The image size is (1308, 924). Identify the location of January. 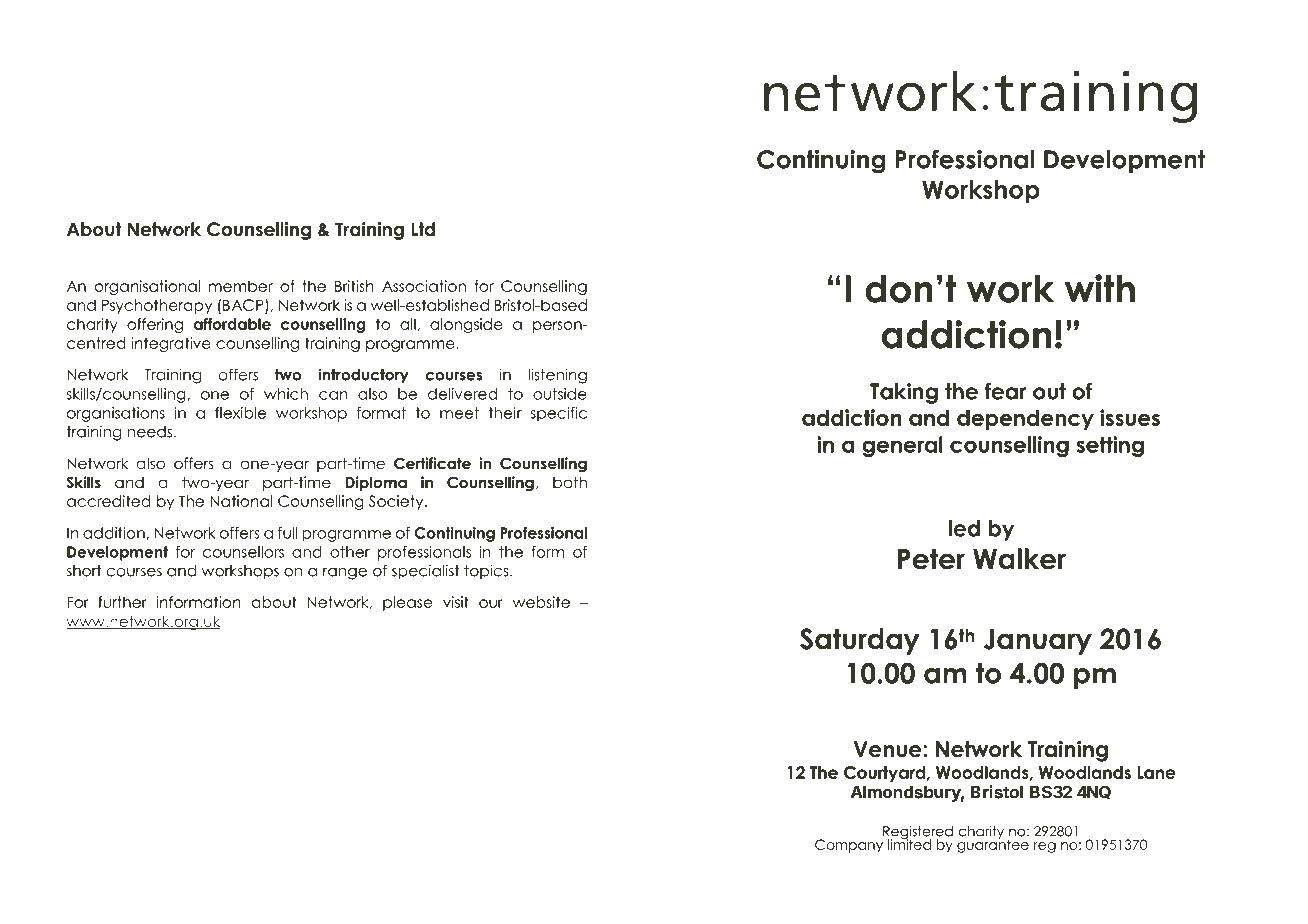
(1037, 642).
